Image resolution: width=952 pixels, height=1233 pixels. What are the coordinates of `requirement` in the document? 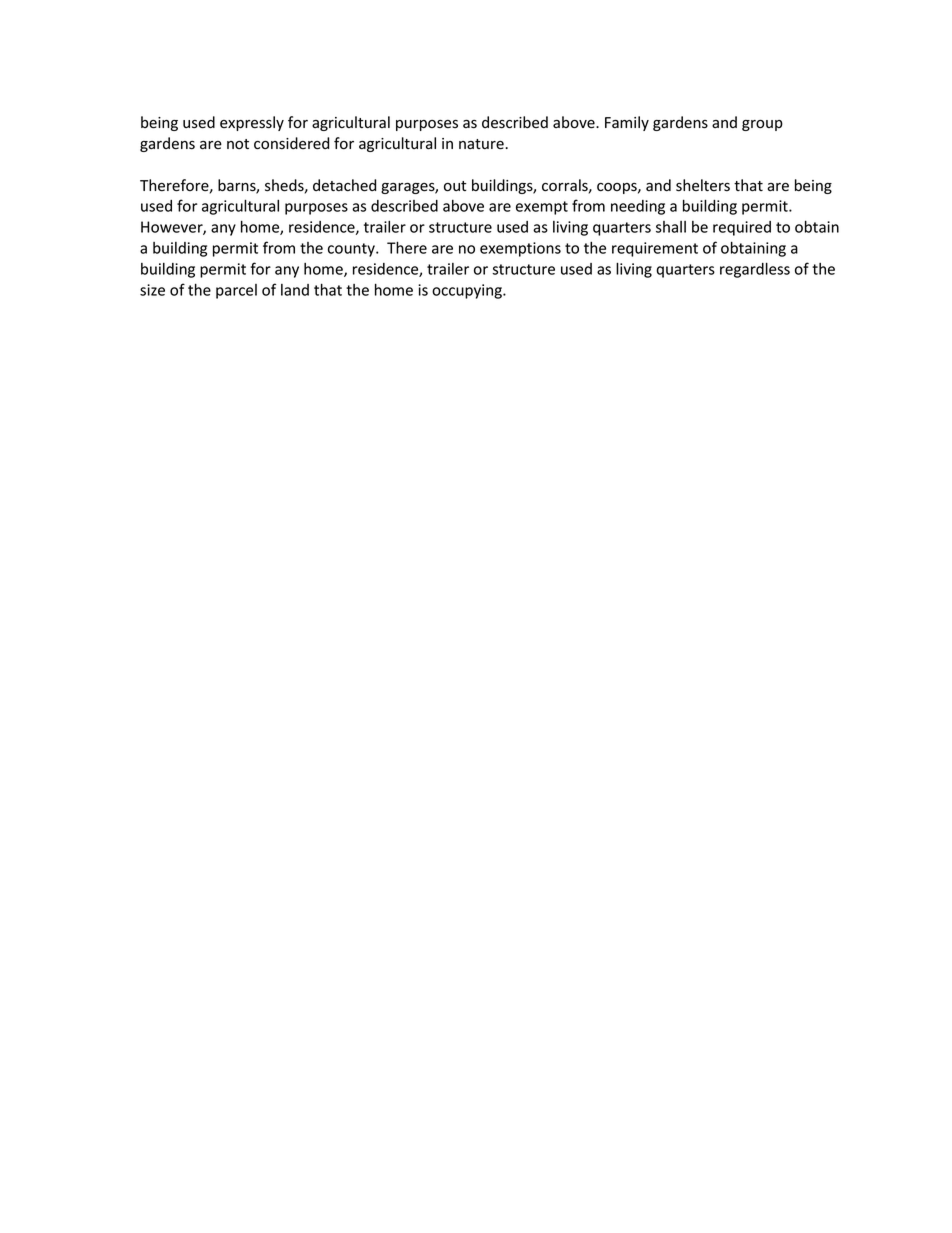 It's located at (655, 249).
